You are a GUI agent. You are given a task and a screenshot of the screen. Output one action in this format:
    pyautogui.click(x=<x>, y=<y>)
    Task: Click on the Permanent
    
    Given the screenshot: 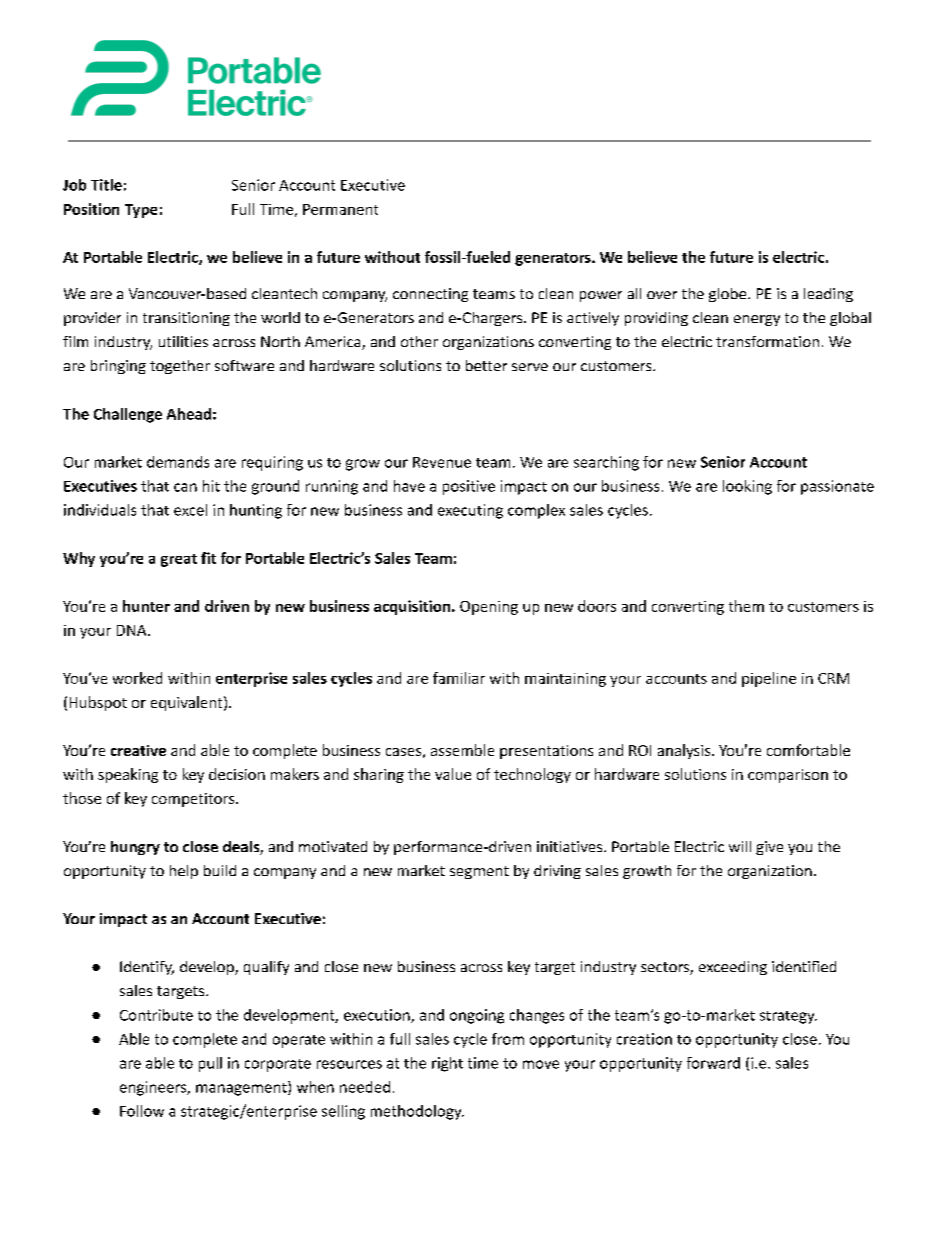 What is the action you would take?
    pyautogui.click(x=340, y=209)
